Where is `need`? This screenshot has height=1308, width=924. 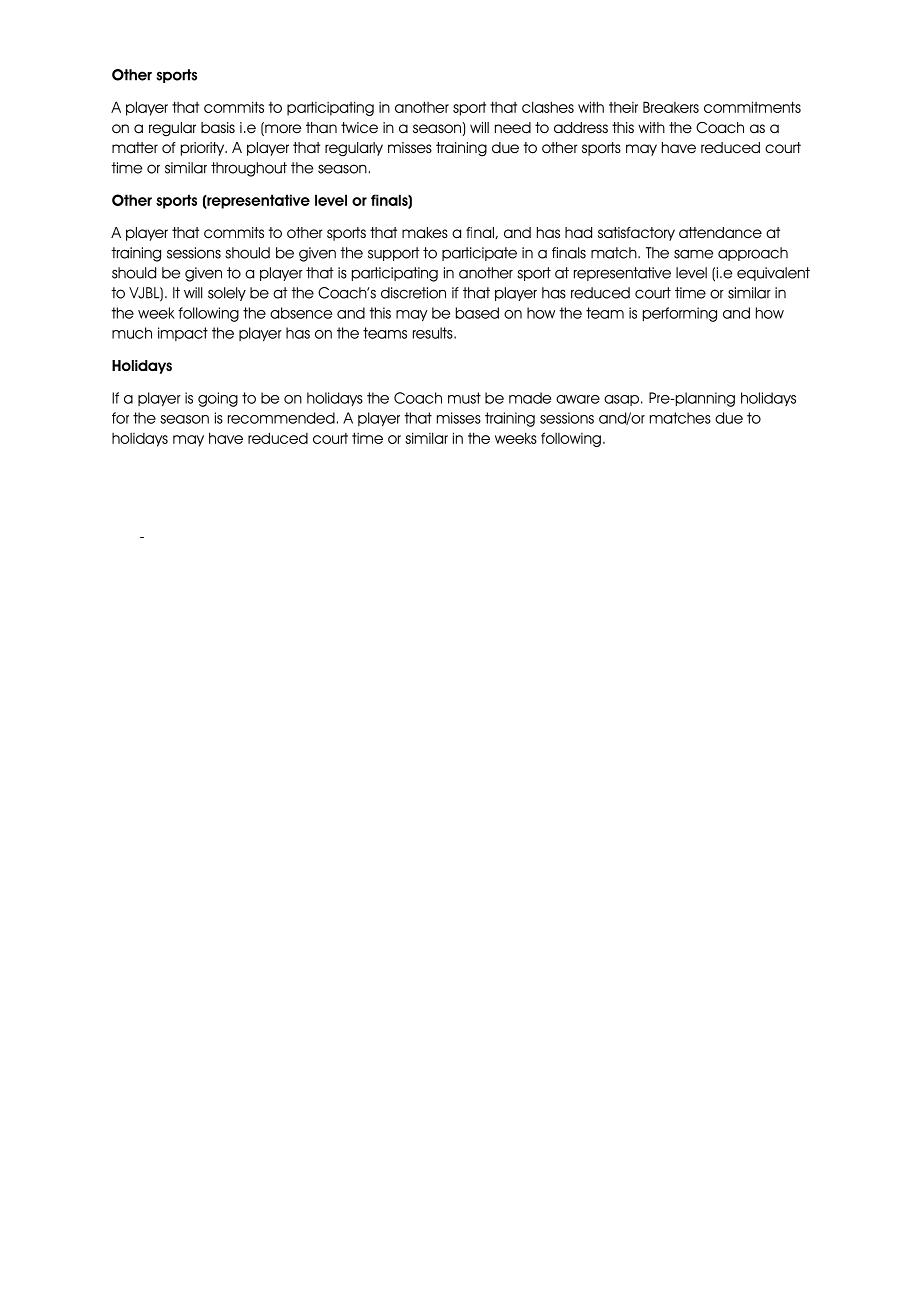 need is located at coordinates (513, 128).
